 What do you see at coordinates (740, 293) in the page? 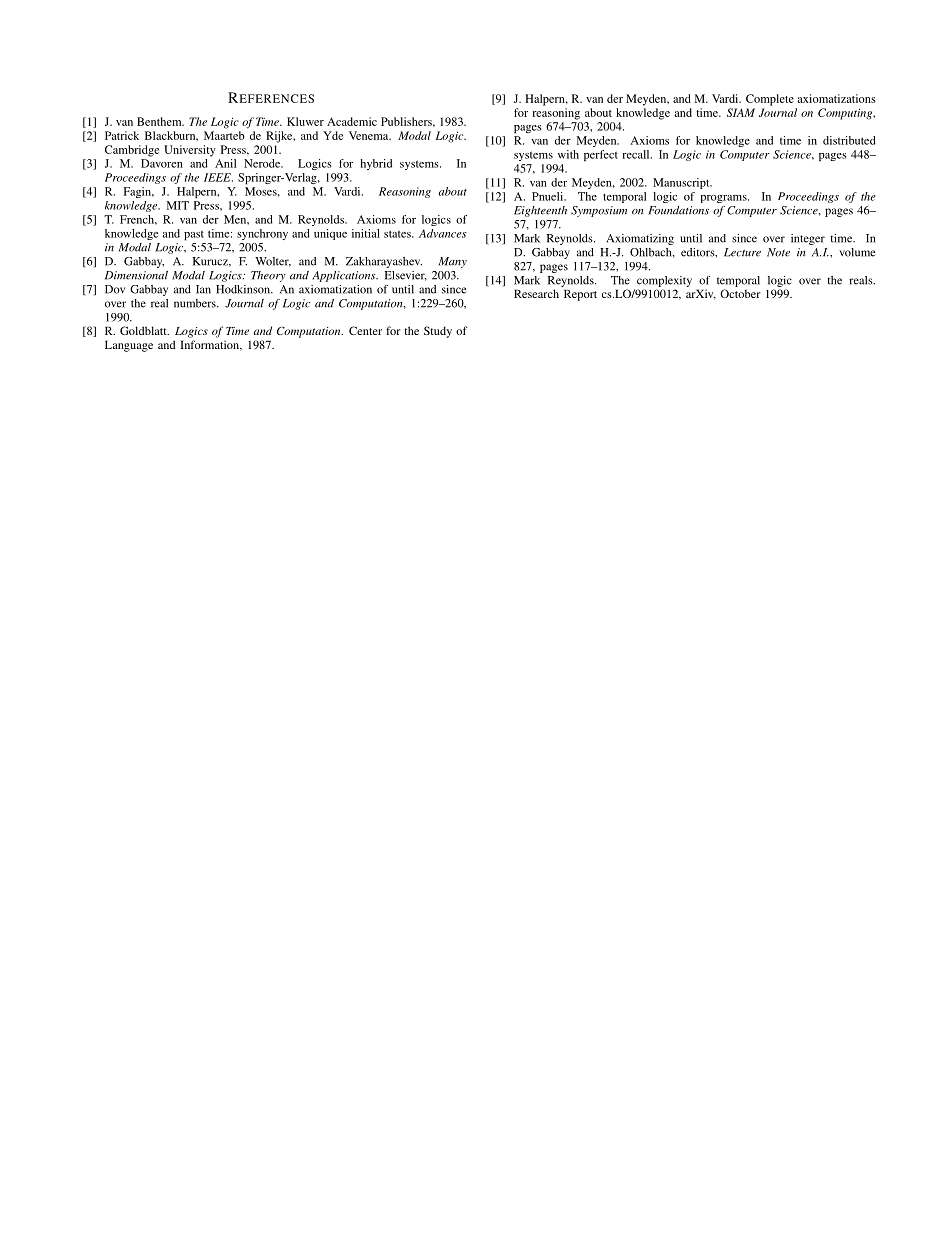
I see `October` at bounding box center [740, 293].
